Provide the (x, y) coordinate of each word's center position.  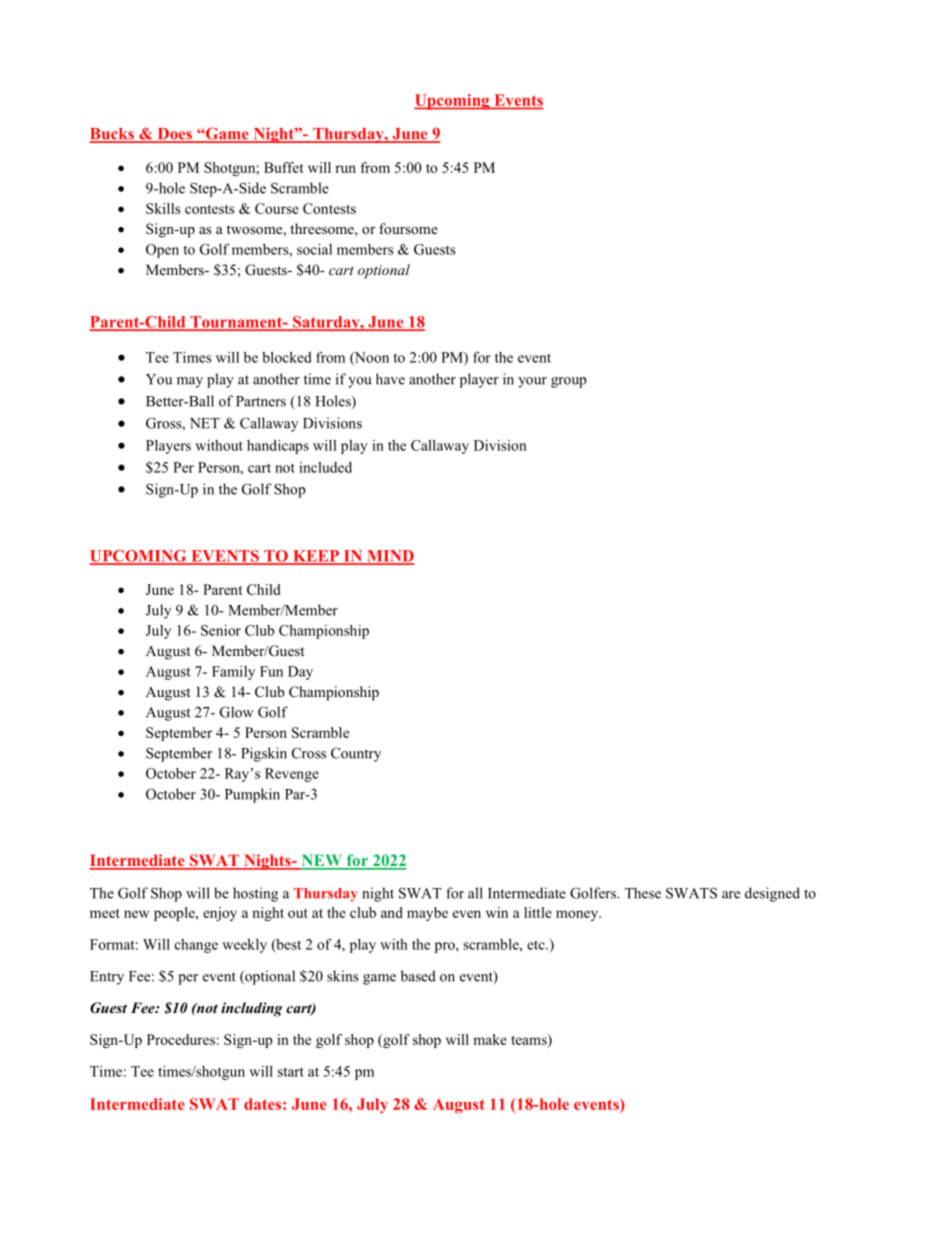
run (345, 169)
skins (342, 976)
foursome (408, 228)
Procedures (181, 1039)
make (490, 1039)
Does (174, 135)
